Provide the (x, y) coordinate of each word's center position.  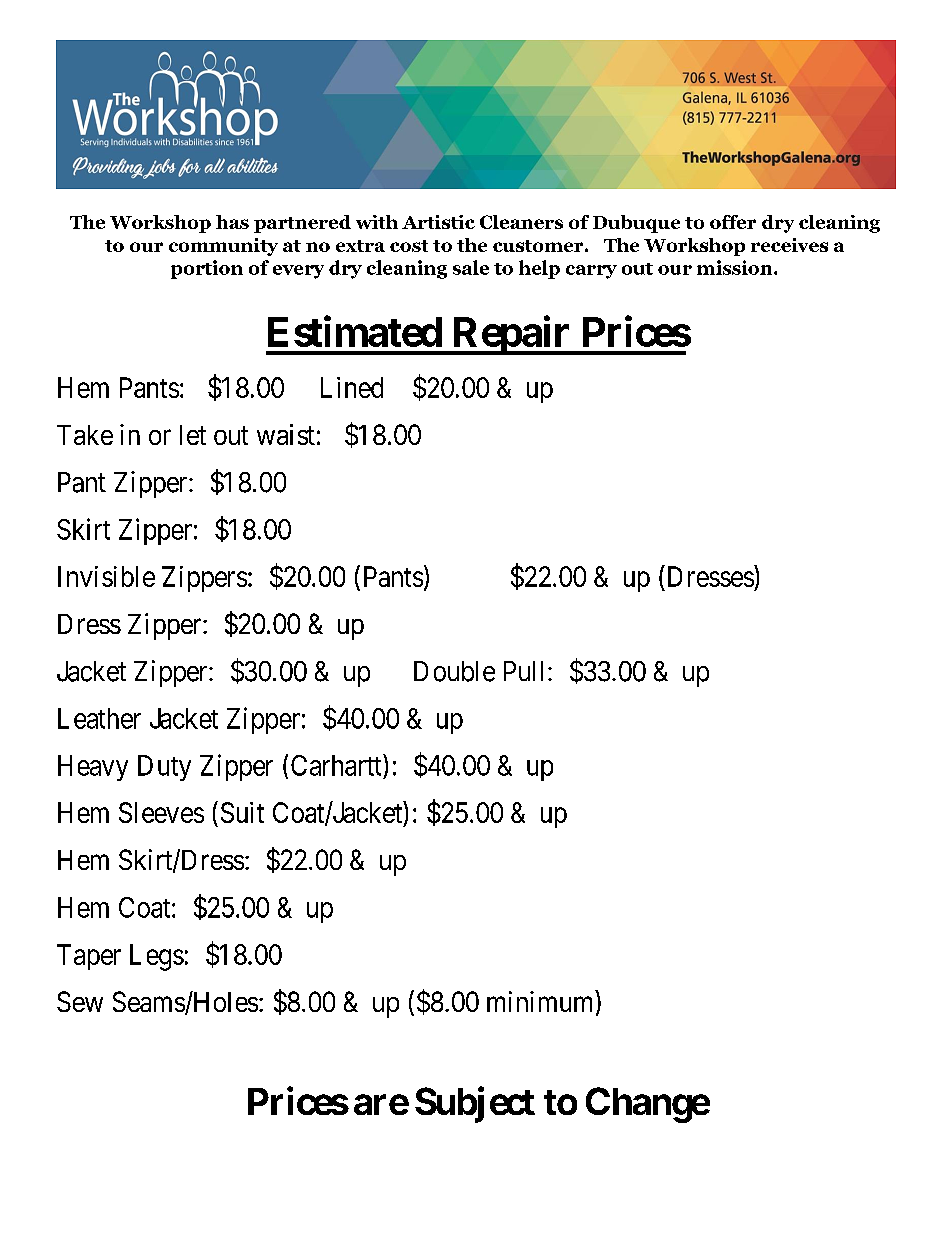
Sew (80, 1001)
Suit (242, 812)
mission (736, 267)
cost (409, 246)
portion (207, 269)
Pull (526, 671)
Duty (164, 768)
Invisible (106, 576)
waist (286, 434)
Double (454, 671)
